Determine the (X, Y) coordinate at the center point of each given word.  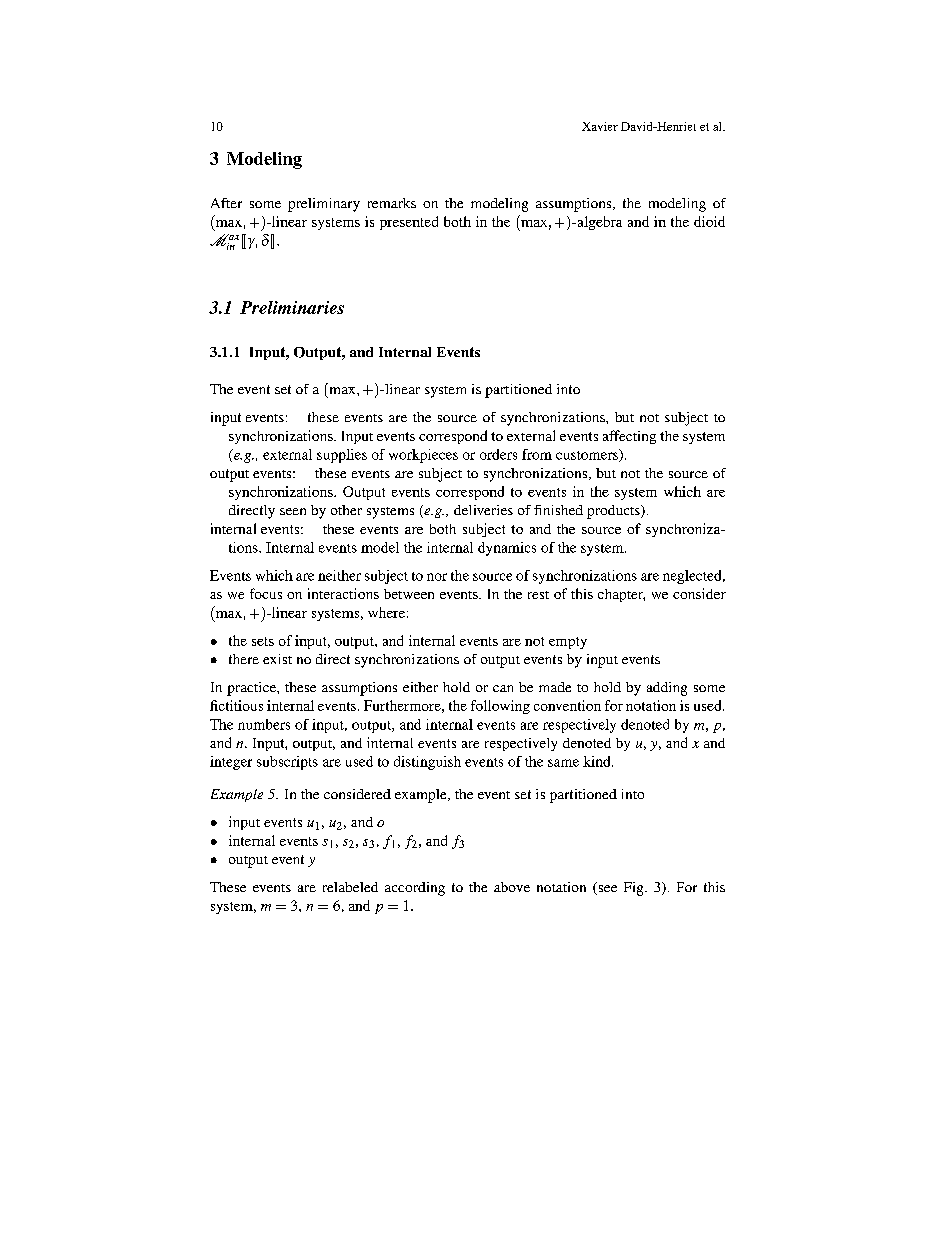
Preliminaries (292, 307)
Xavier (600, 126)
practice (252, 689)
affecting (629, 437)
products (614, 512)
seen (293, 511)
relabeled (350, 887)
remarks (392, 203)
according (415, 889)
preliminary (324, 205)
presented (409, 223)
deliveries (483, 510)
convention (567, 705)
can (503, 688)
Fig (635, 889)
